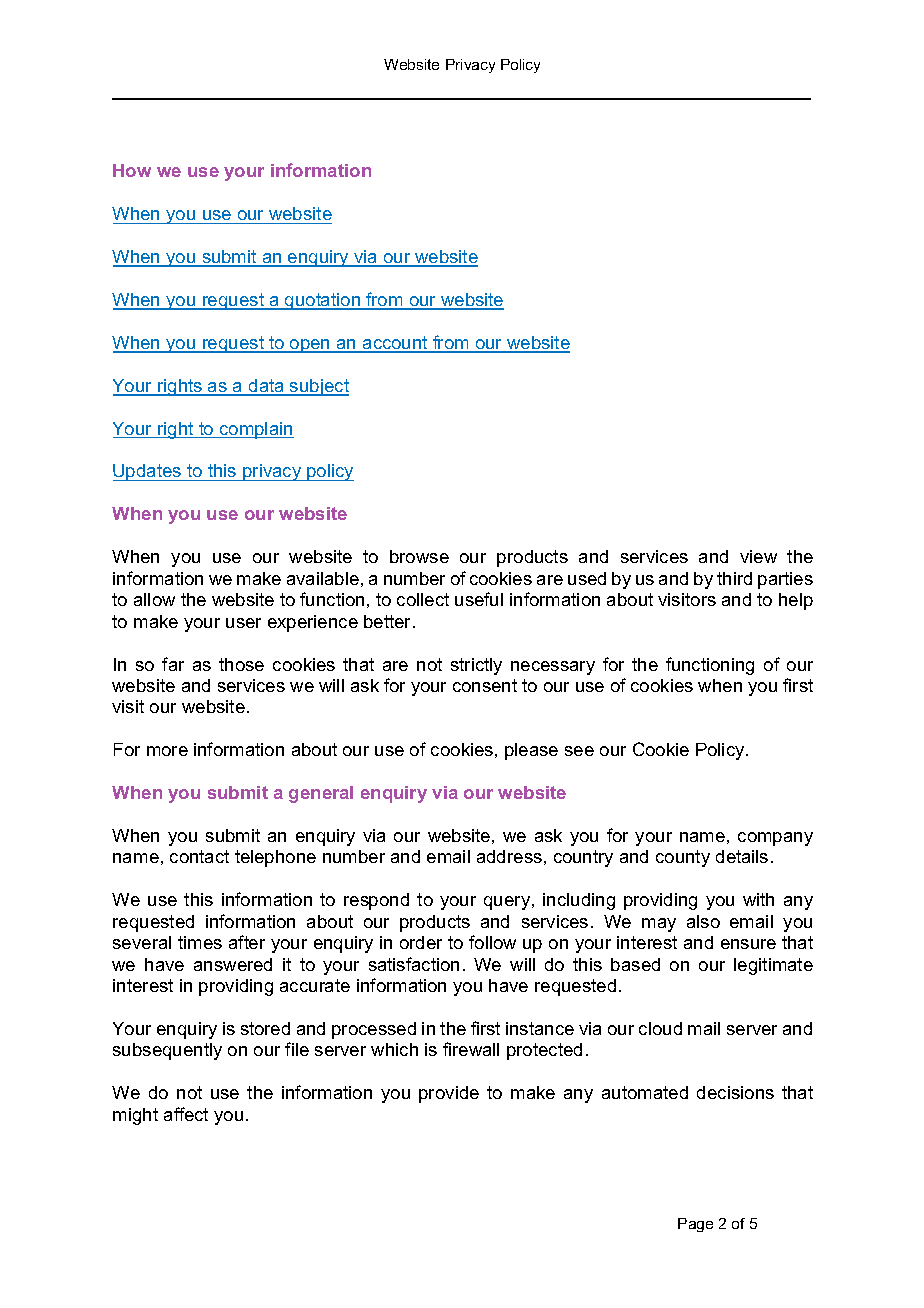 Image resolution: width=924 pixels, height=1308 pixels. I want to click on account, so click(395, 344).
